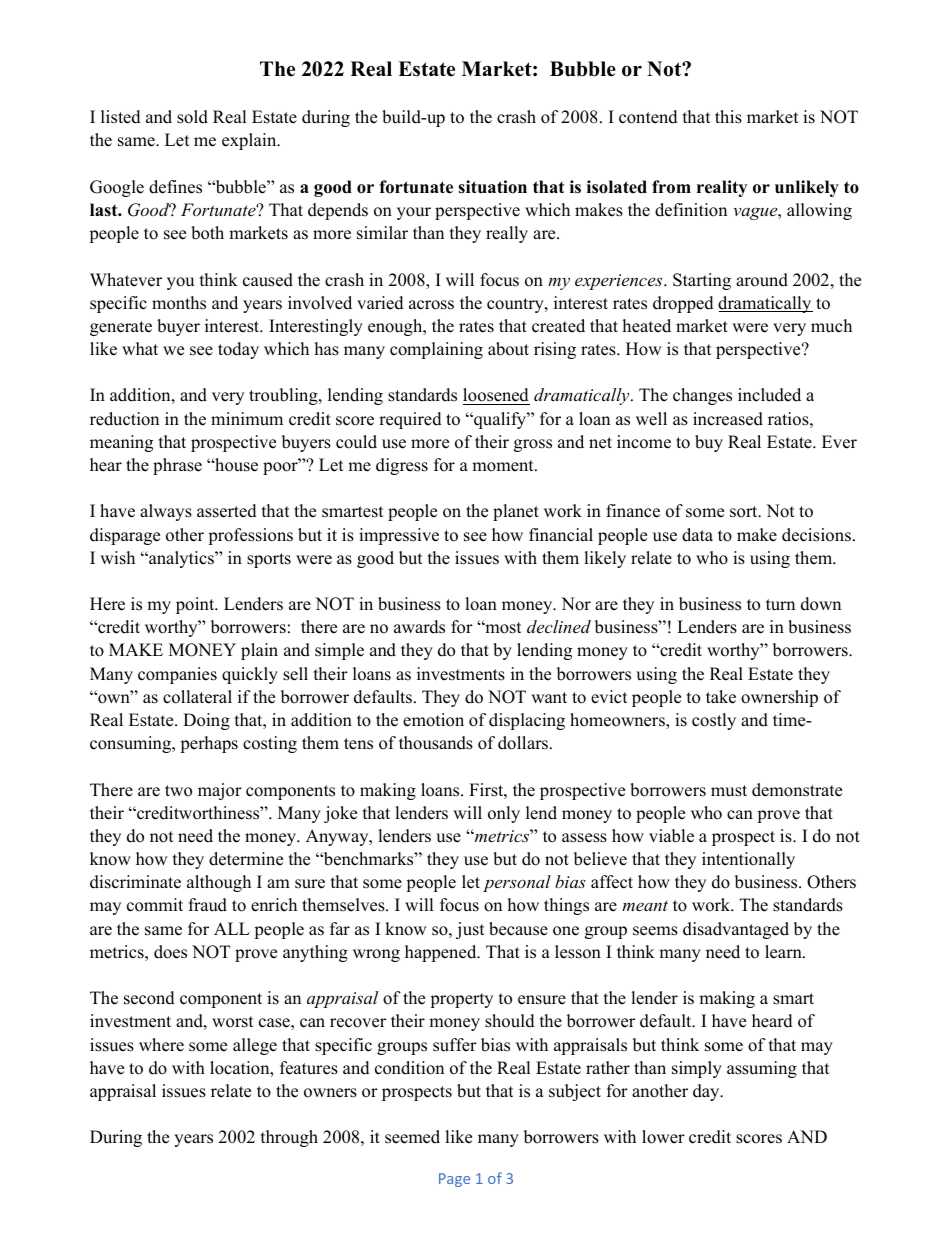 The image size is (952, 1233). Describe the element at coordinates (192, 117) in the screenshot. I see `sold` at that location.
